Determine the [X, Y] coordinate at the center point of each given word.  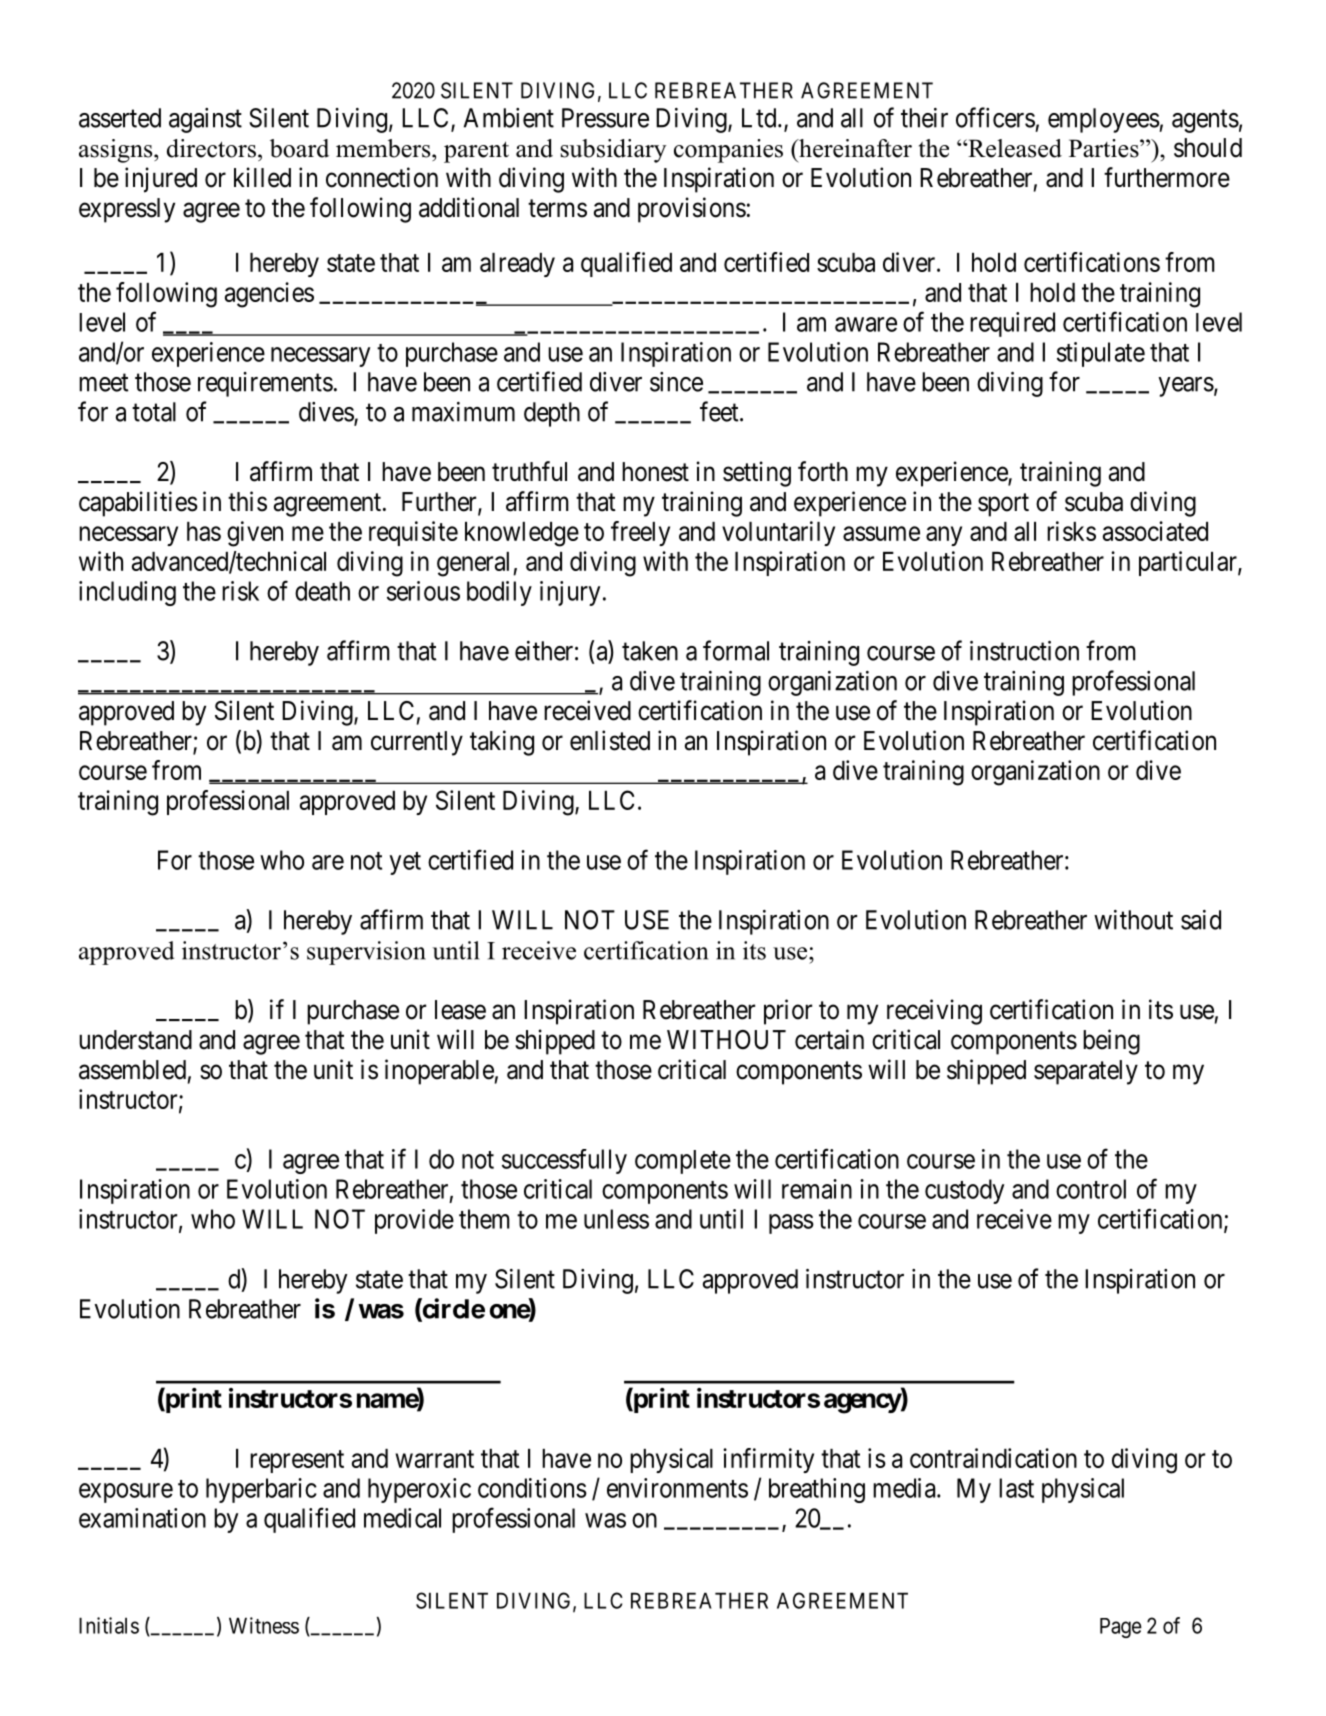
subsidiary [613, 151]
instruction [1024, 651]
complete [683, 1162]
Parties [1105, 148]
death [322, 591]
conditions [532, 1488]
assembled [132, 1070]
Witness [264, 1625]
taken [650, 651]
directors [211, 148]
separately [1086, 1072]
